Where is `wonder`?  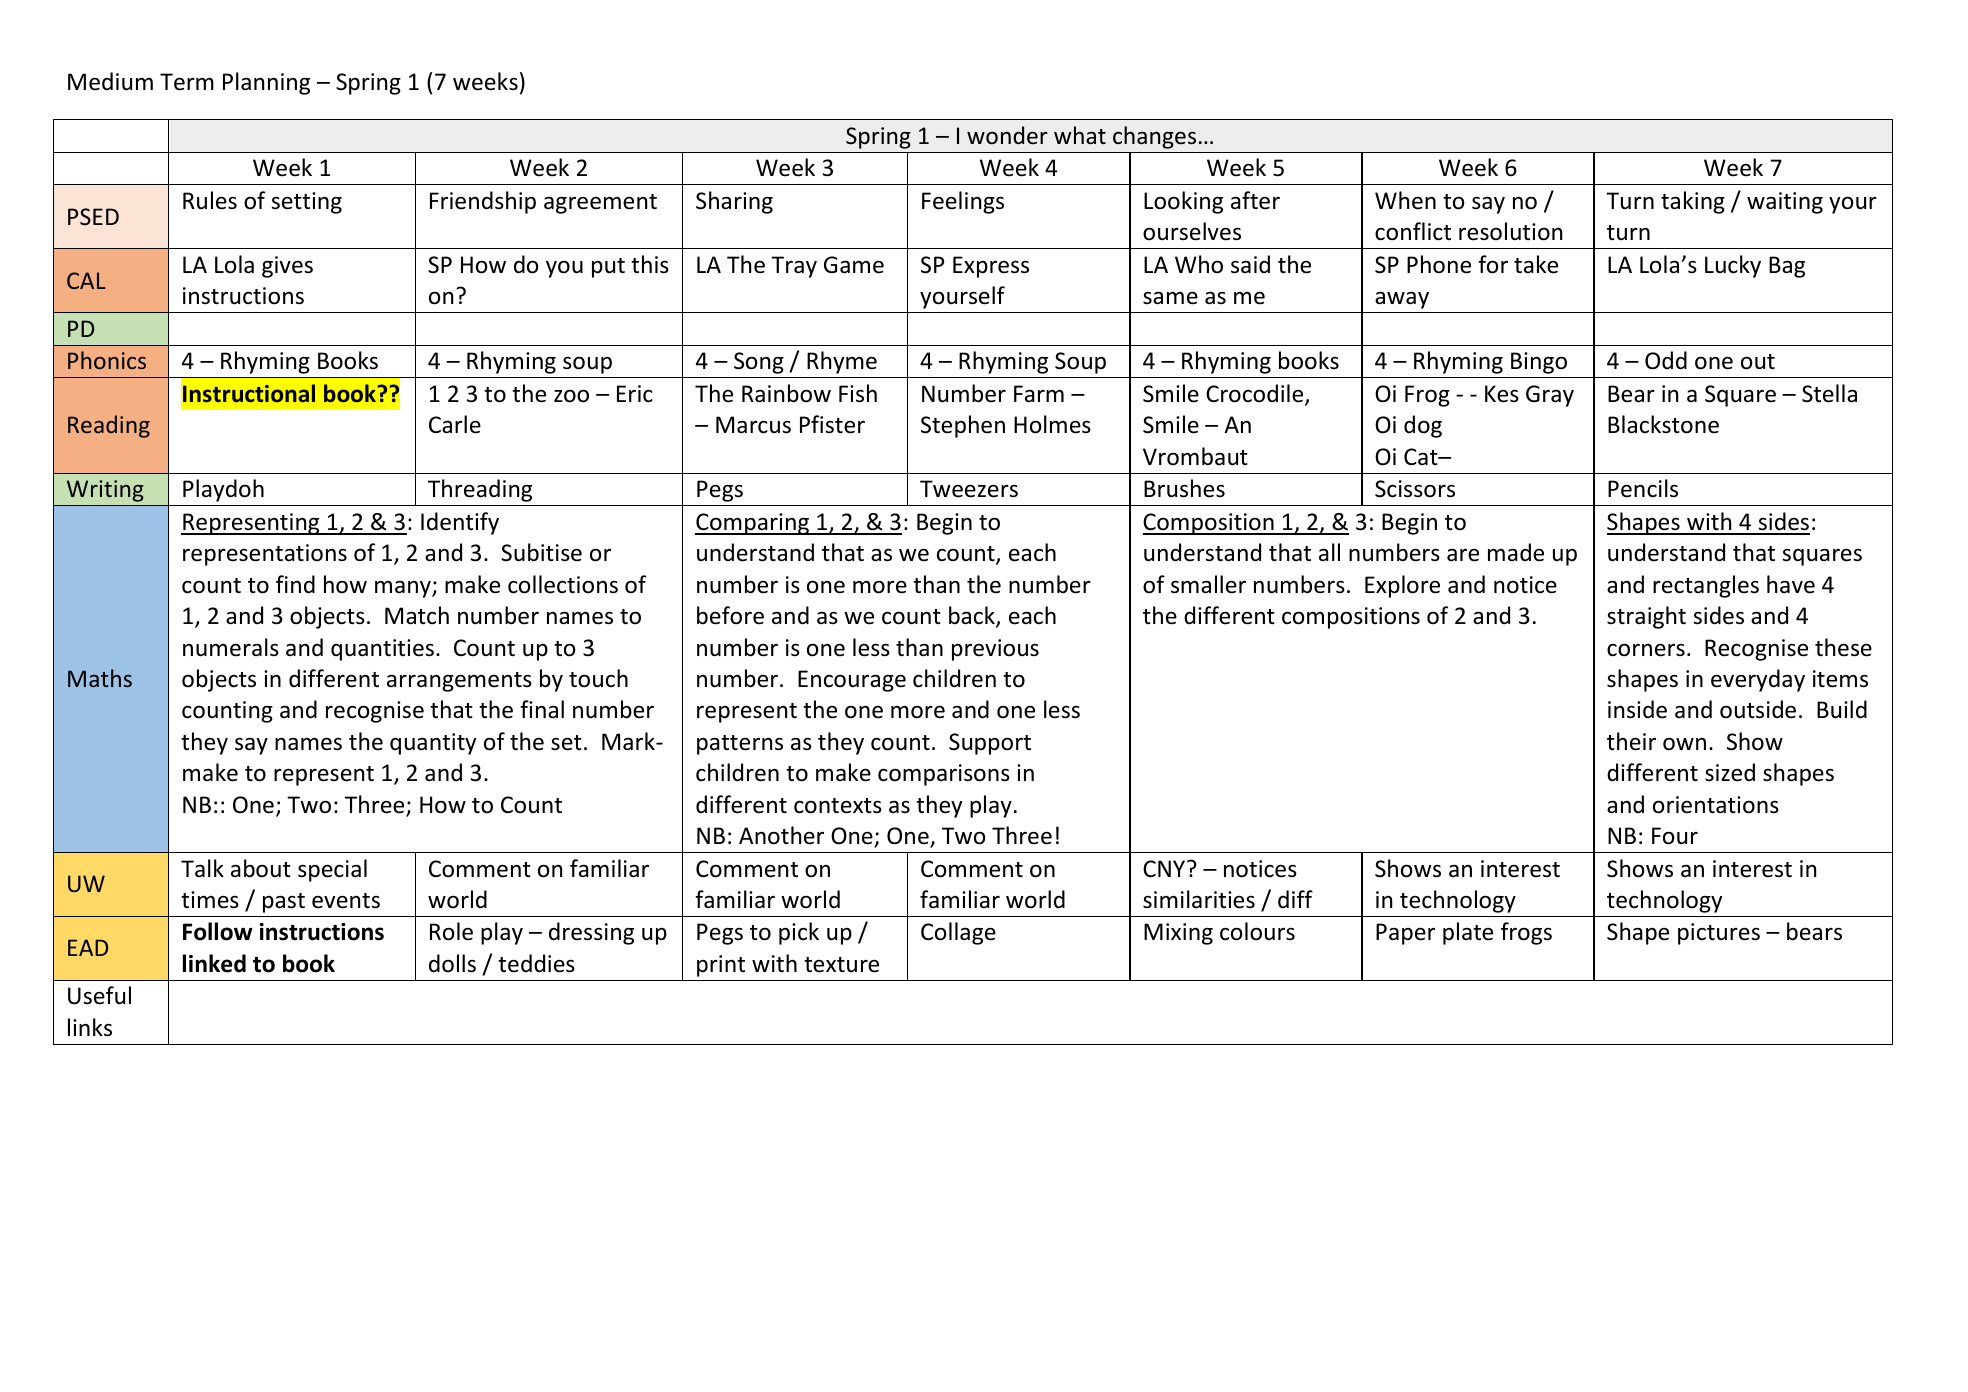 wonder is located at coordinates (1007, 135).
